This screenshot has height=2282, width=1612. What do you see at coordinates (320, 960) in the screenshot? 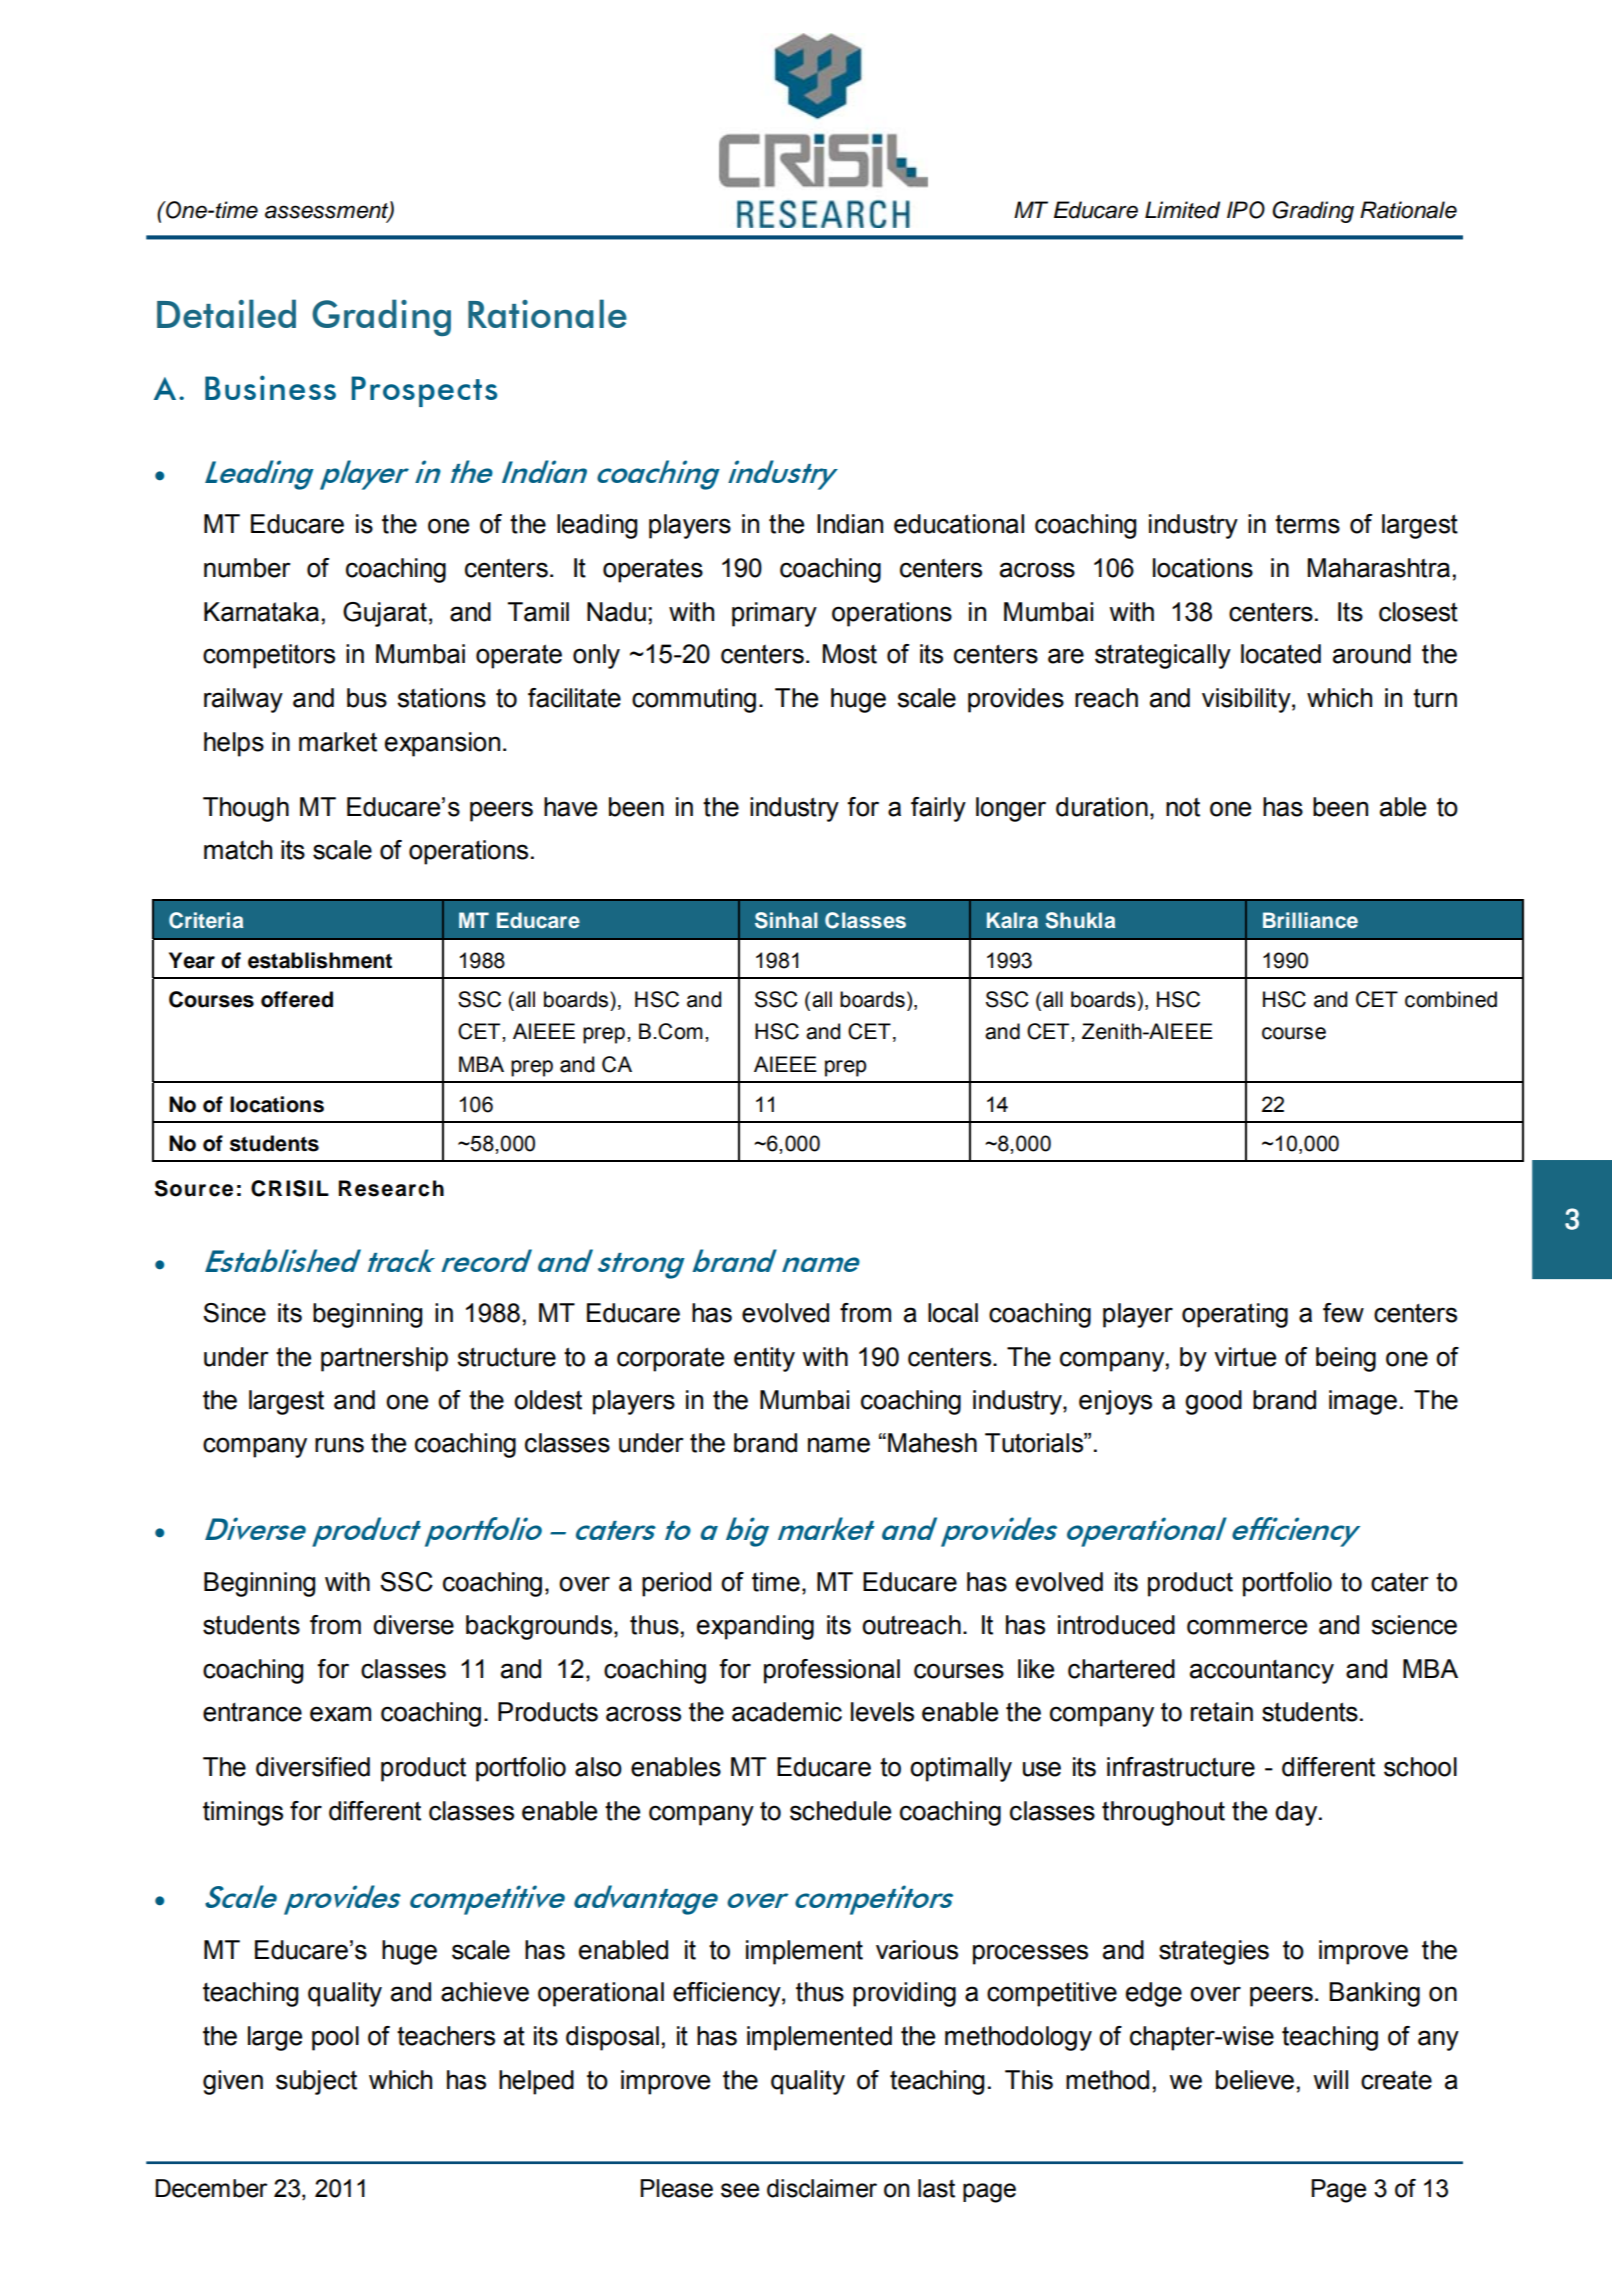
I see `establishment` at bounding box center [320, 960].
